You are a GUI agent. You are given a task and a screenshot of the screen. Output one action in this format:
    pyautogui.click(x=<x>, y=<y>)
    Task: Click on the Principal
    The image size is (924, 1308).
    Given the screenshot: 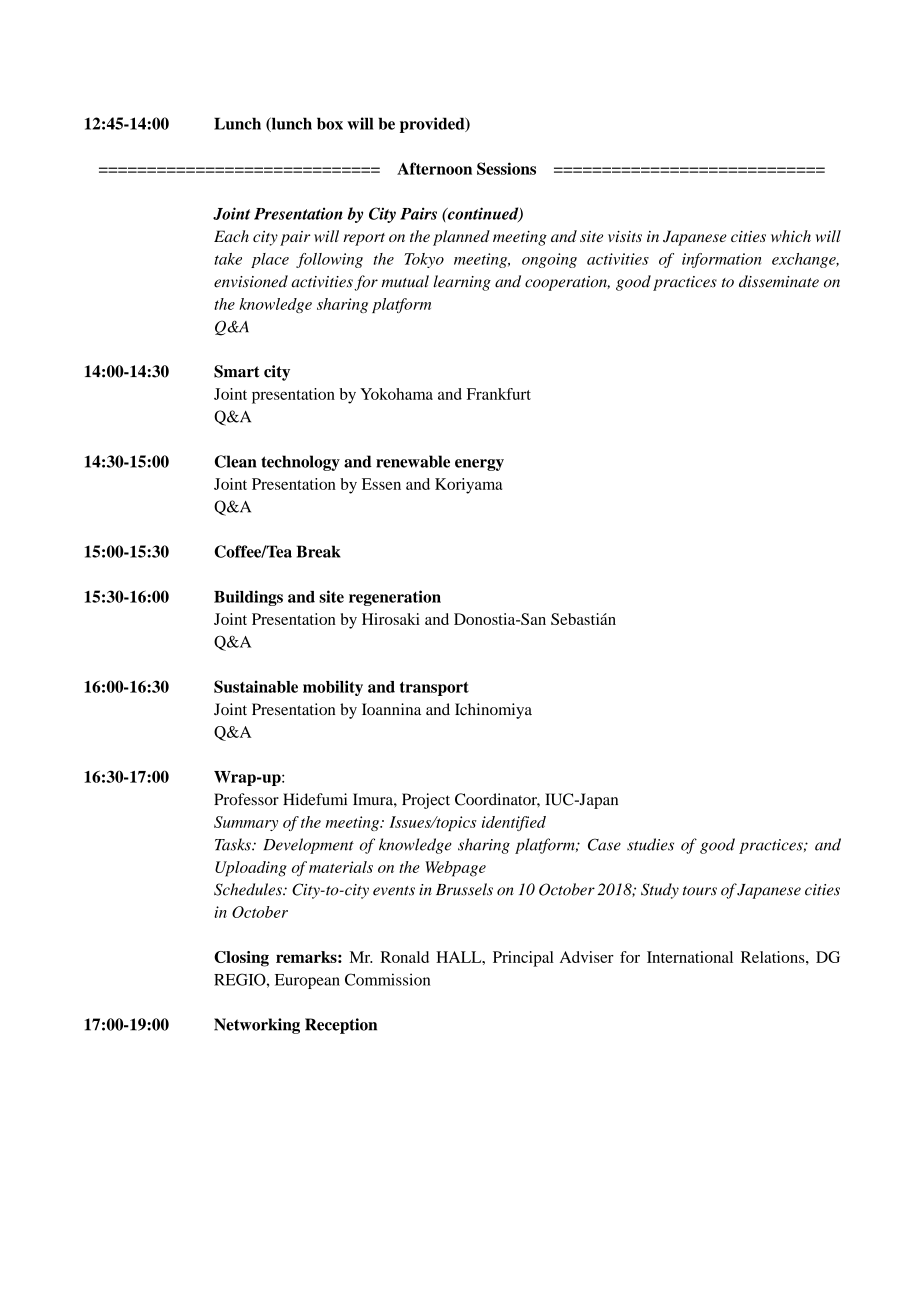 What is the action you would take?
    pyautogui.click(x=523, y=959)
